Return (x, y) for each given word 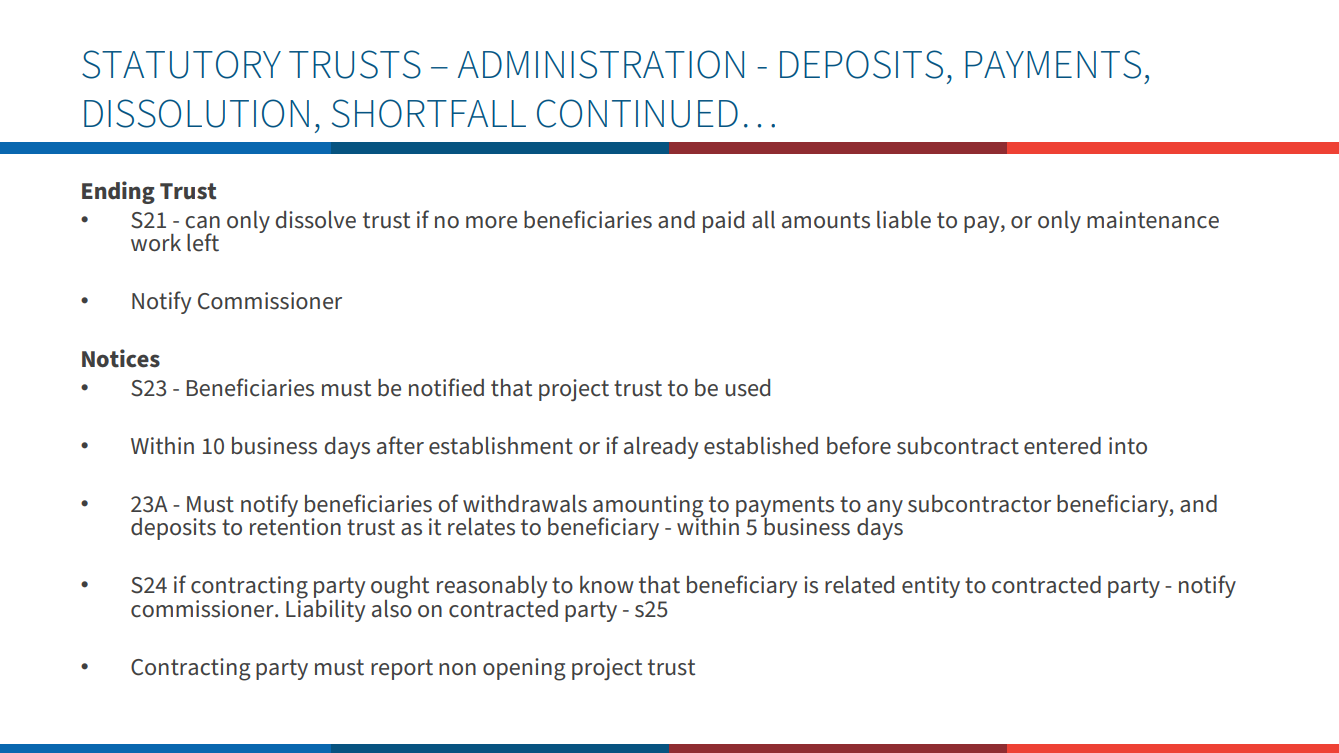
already (661, 448)
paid (723, 222)
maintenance (1153, 220)
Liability (325, 609)
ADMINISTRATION (601, 64)
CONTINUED (637, 113)
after (400, 445)
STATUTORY (181, 64)
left (203, 242)
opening (524, 669)
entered (1062, 446)
